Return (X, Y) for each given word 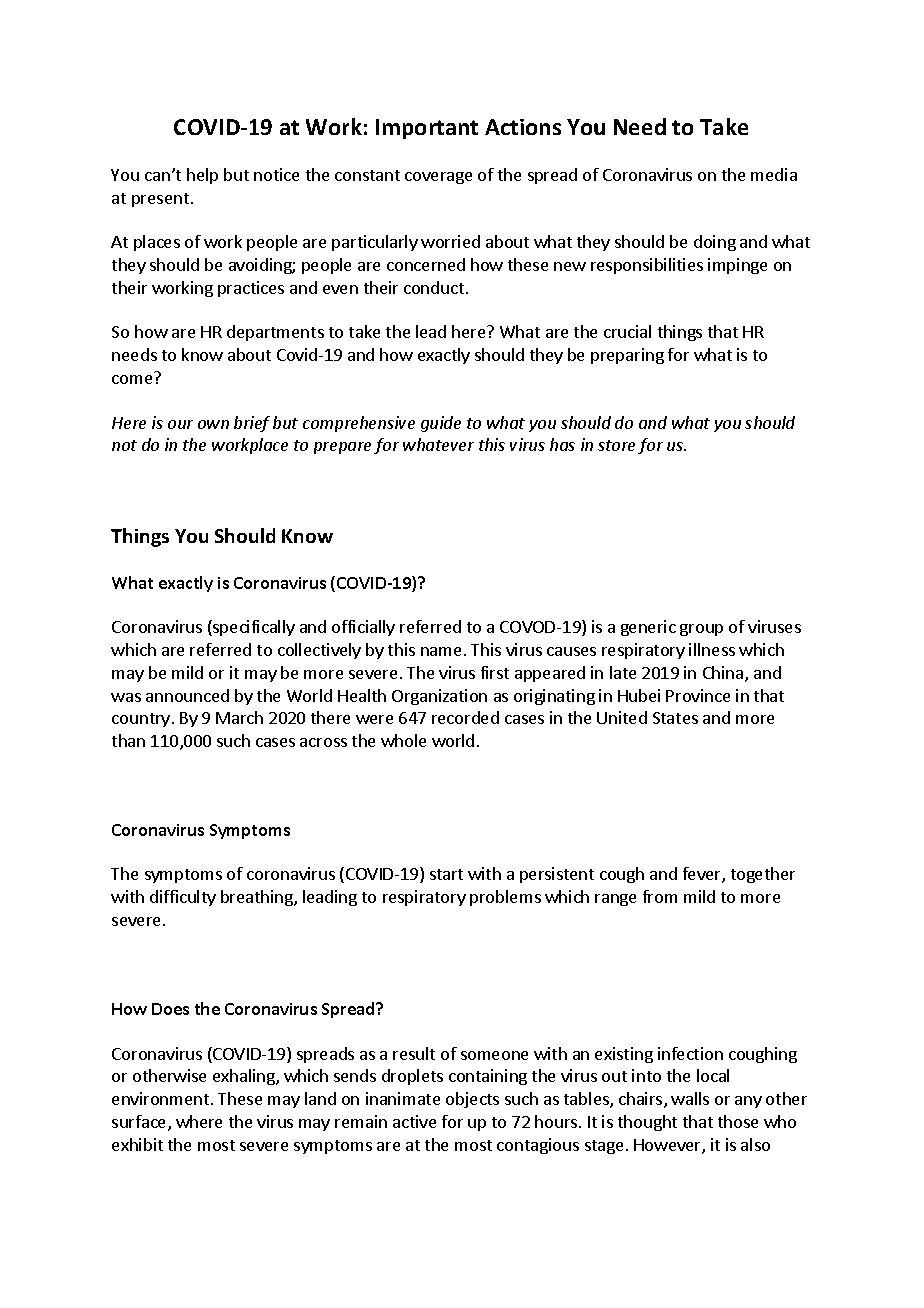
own (213, 424)
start (446, 874)
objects (472, 1100)
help (202, 176)
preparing (627, 356)
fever (703, 875)
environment (162, 1098)
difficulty (183, 898)
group (701, 630)
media (774, 174)
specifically (253, 628)
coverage (438, 178)
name (441, 651)
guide (441, 424)
